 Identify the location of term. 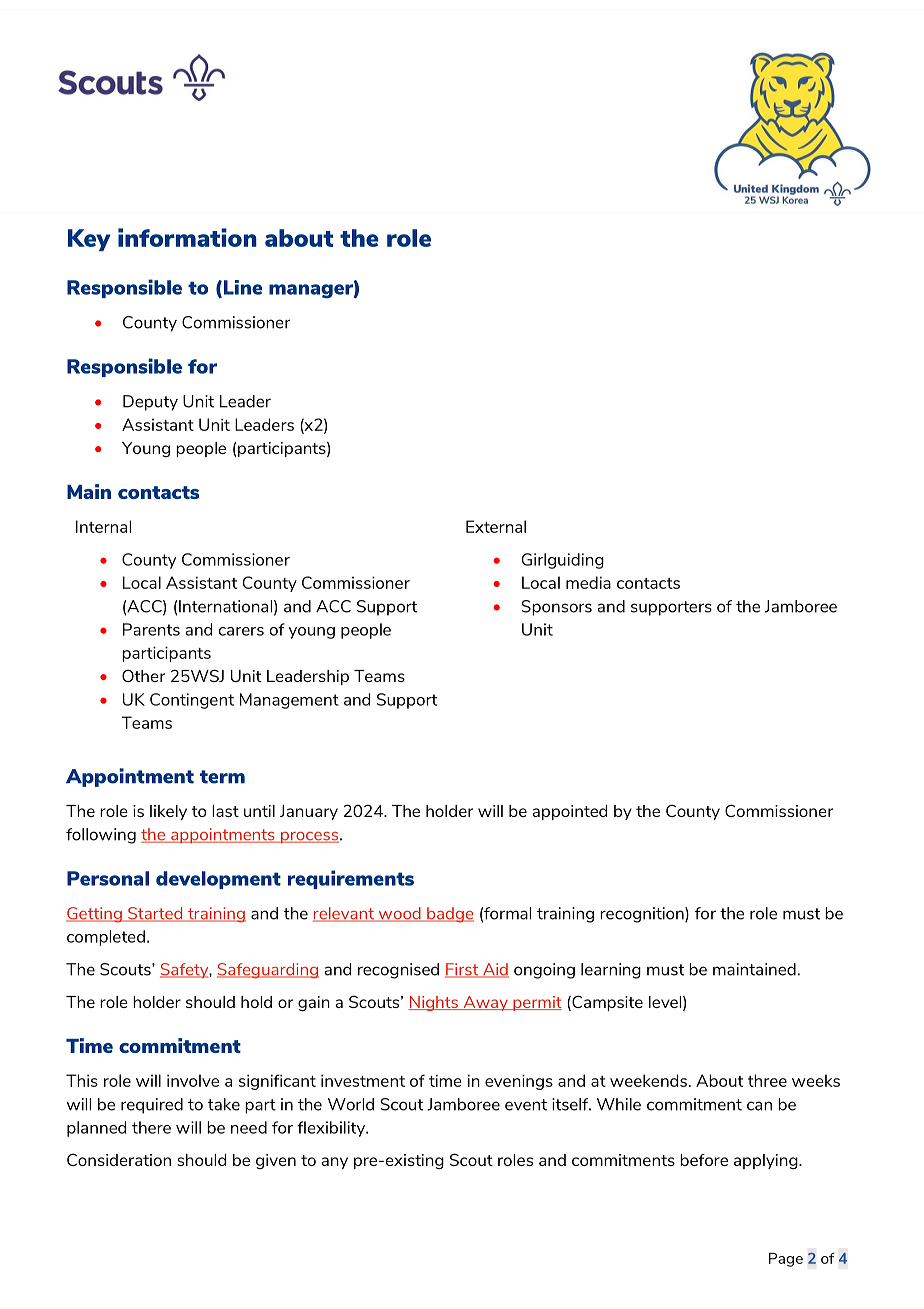
(222, 777).
